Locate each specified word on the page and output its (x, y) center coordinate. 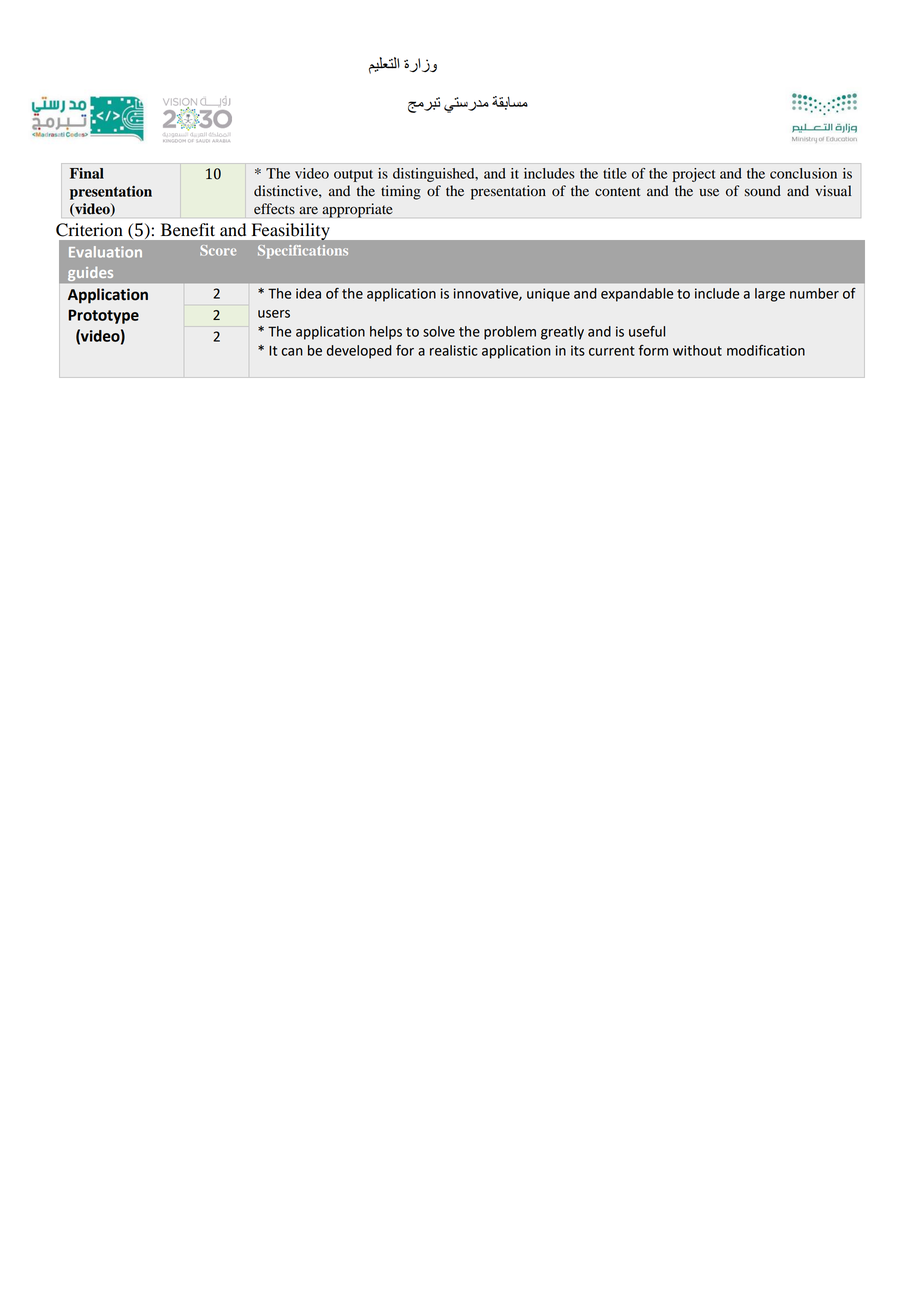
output (353, 176)
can (292, 352)
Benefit (188, 230)
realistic (454, 350)
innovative (487, 294)
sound (763, 191)
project (694, 175)
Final (87, 173)
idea (308, 293)
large (770, 295)
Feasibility (290, 232)
